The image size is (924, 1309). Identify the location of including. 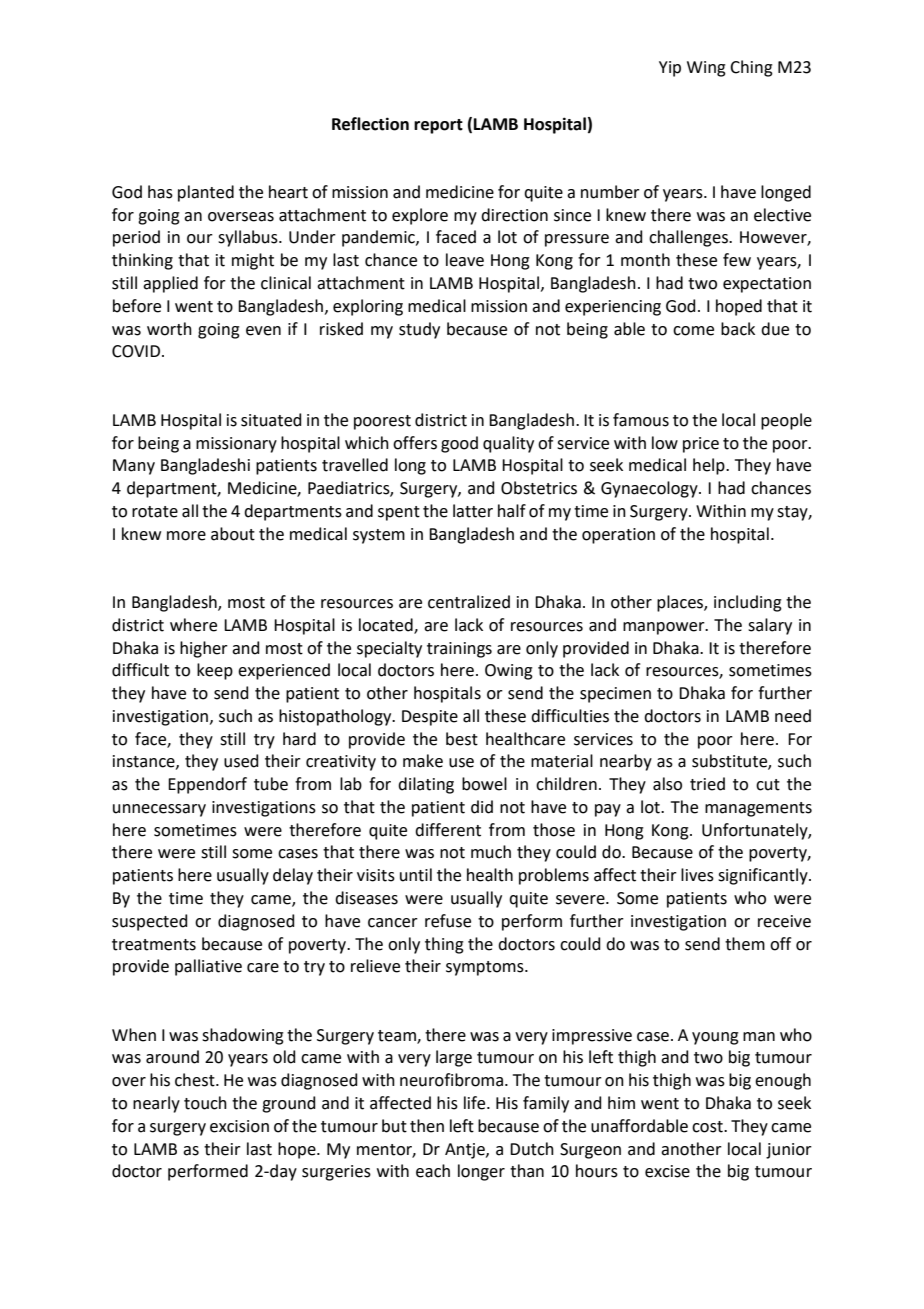
(748, 603).
